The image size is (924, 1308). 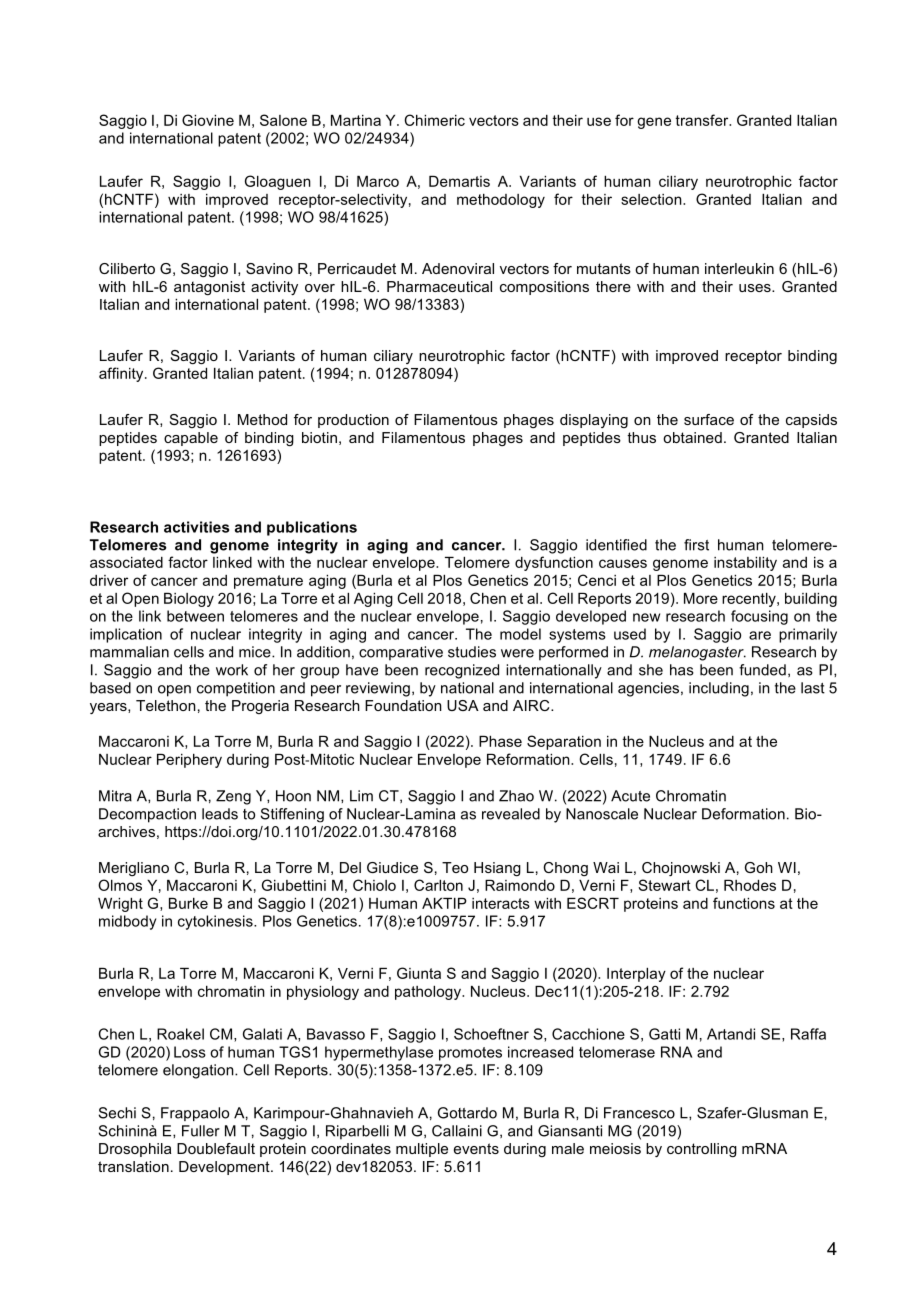 I want to click on events, so click(x=476, y=1148).
